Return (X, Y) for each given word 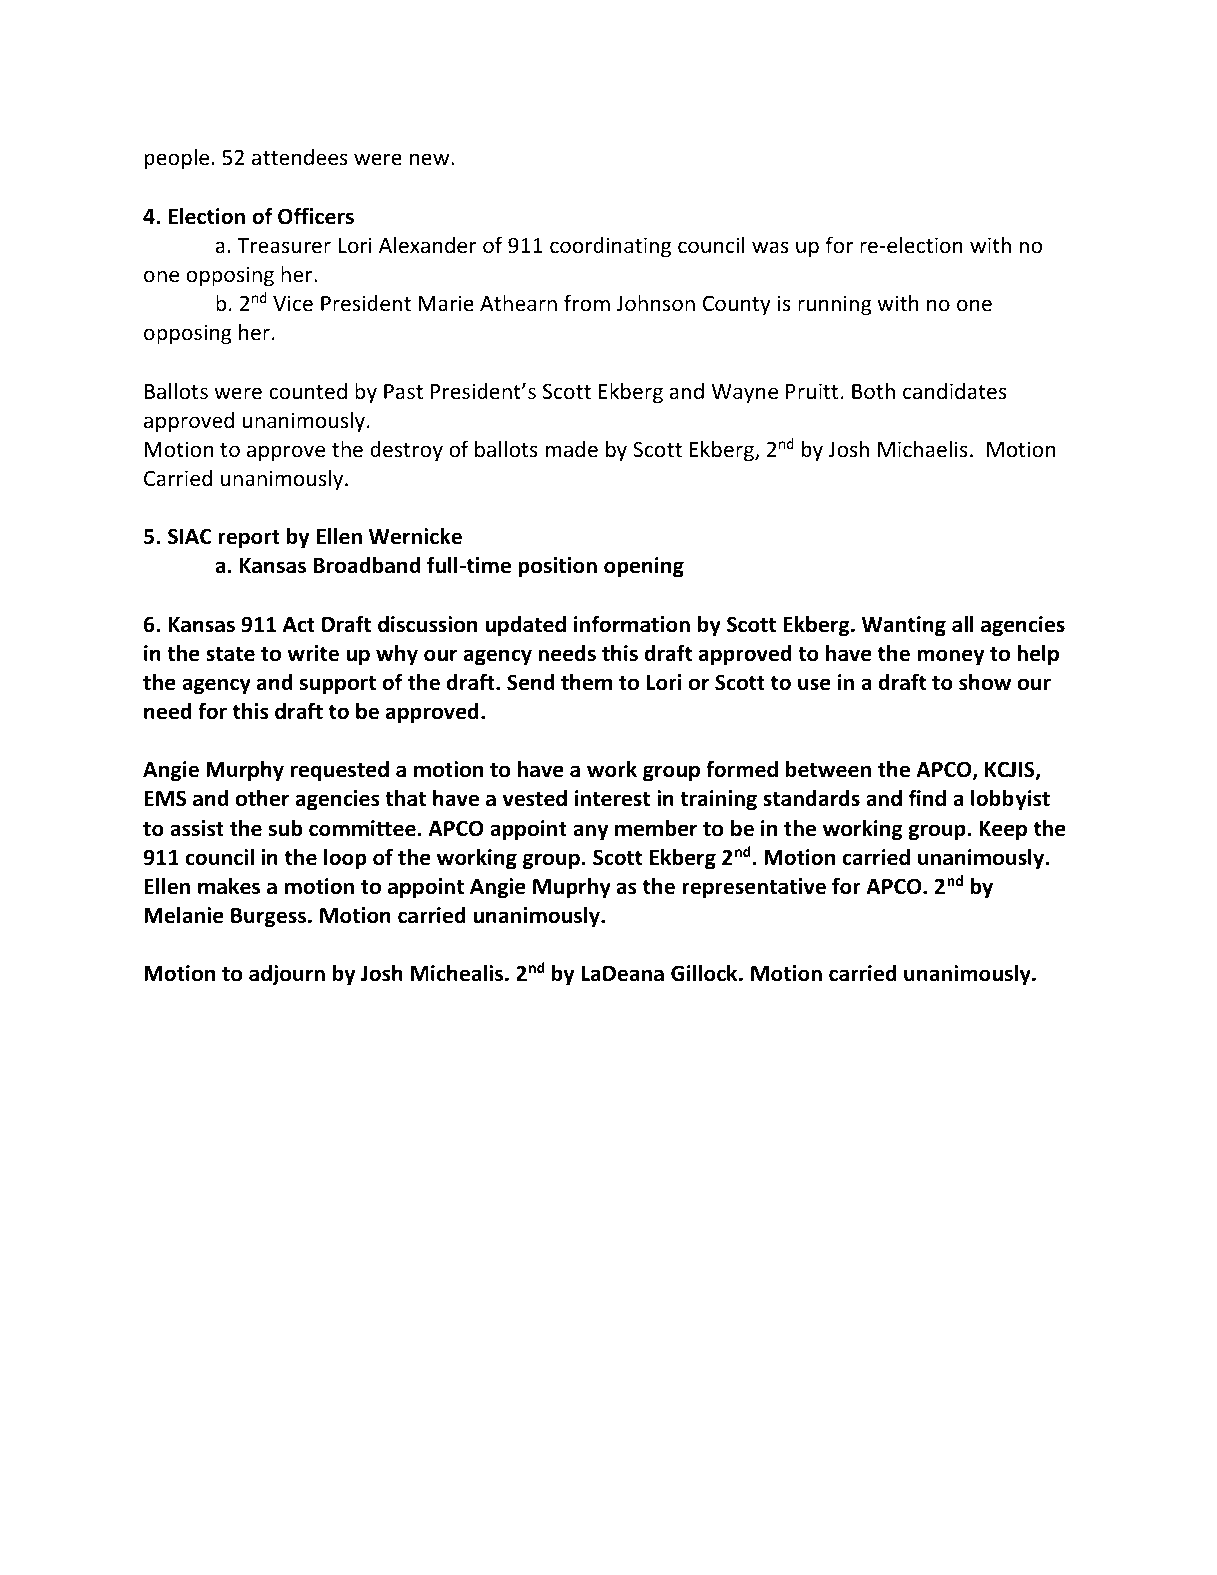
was (770, 247)
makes (229, 886)
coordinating (610, 247)
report (249, 539)
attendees (300, 157)
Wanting (904, 626)
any (591, 832)
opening (644, 567)
